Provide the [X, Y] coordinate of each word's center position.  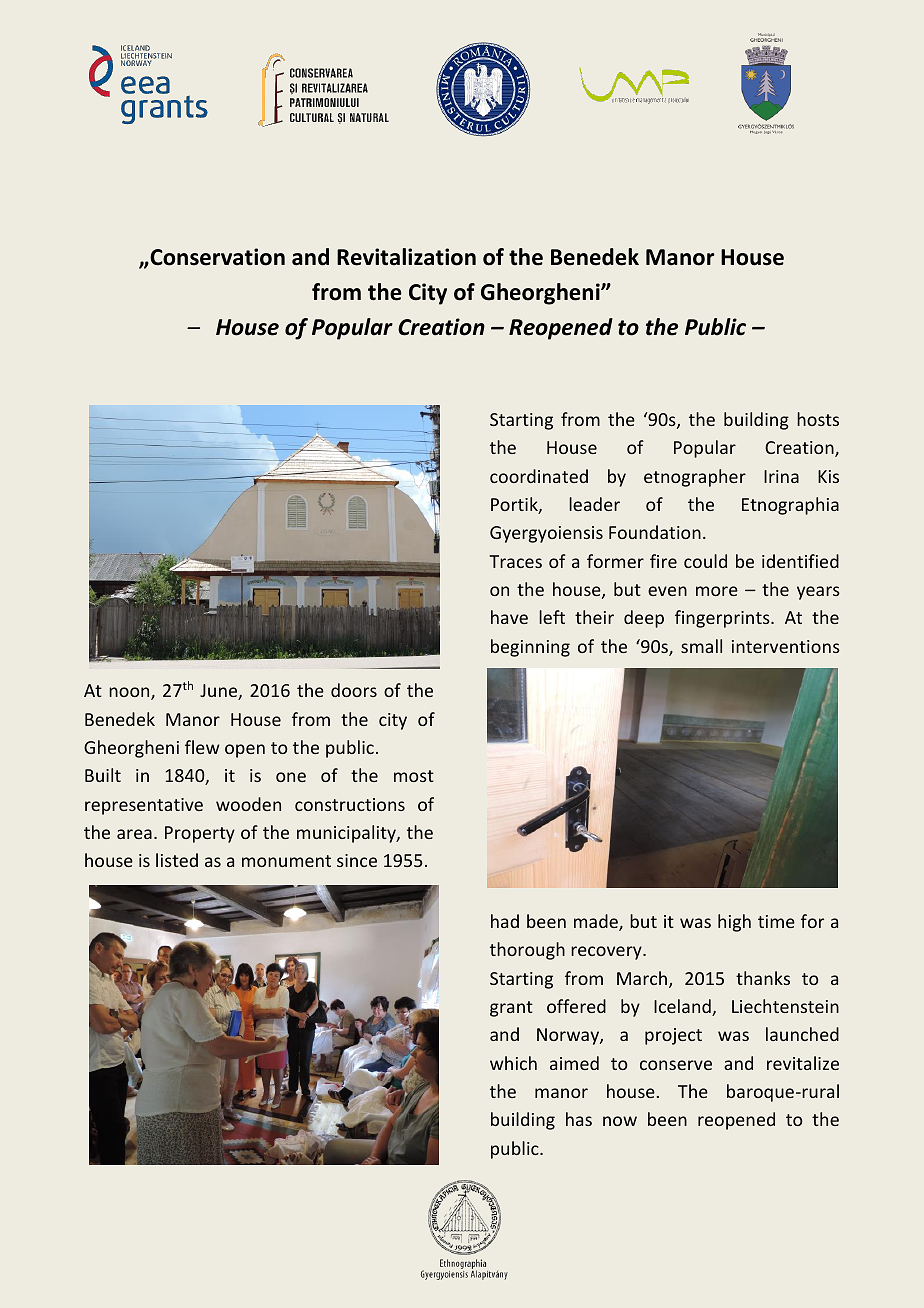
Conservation [216, 257]
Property [200, 834]
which [513, 1063]
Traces [515, 561]
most [414, 776]
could [705, 561]
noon [130, 693]
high [734, 923]
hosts [818, 419]
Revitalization [406, 257]
